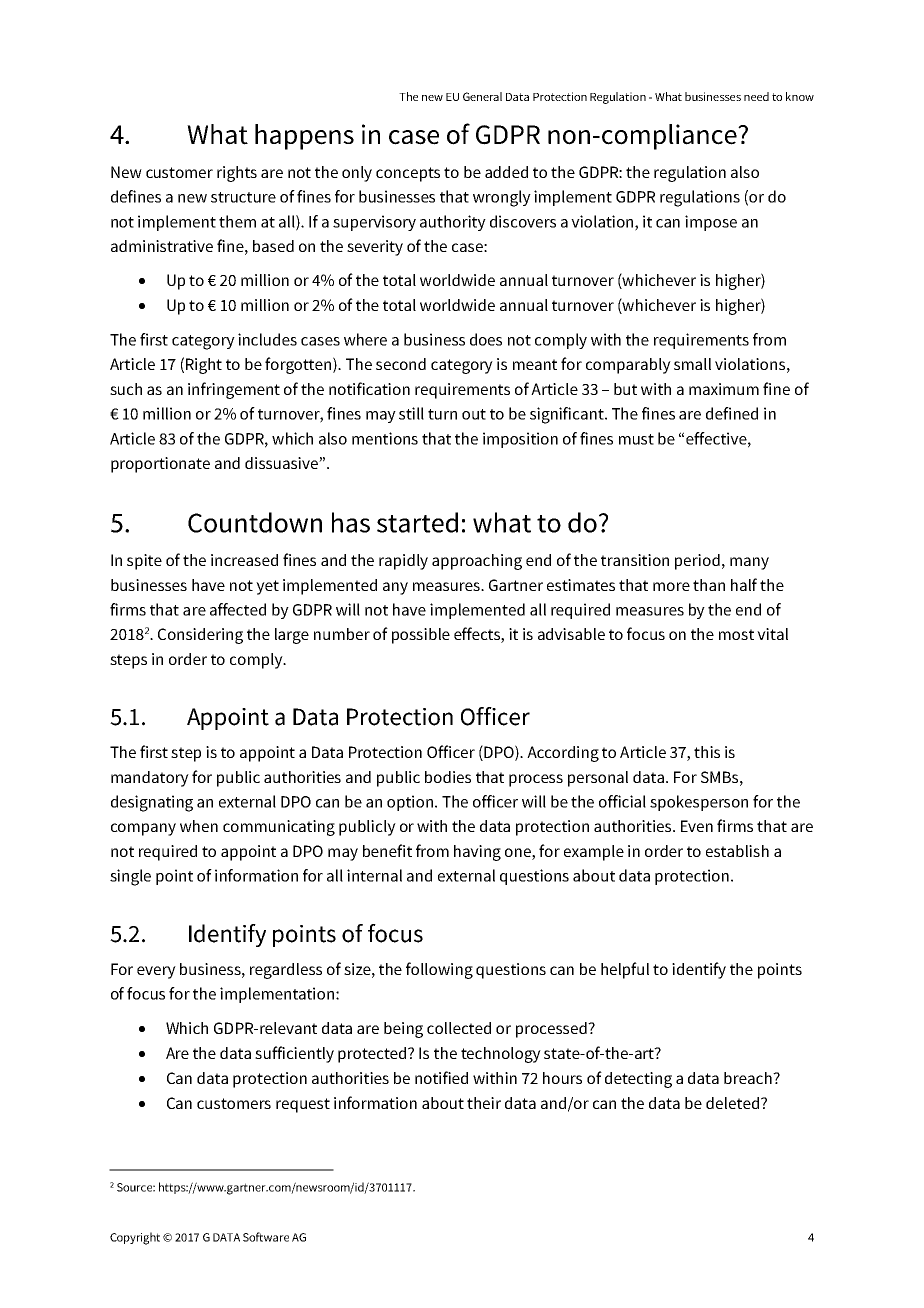 This screenshot has height=1308, width=924. What do you see at coordinates (266, 1237) in the screenshot?
I see `Software` at bounding box center [266, 1237].
